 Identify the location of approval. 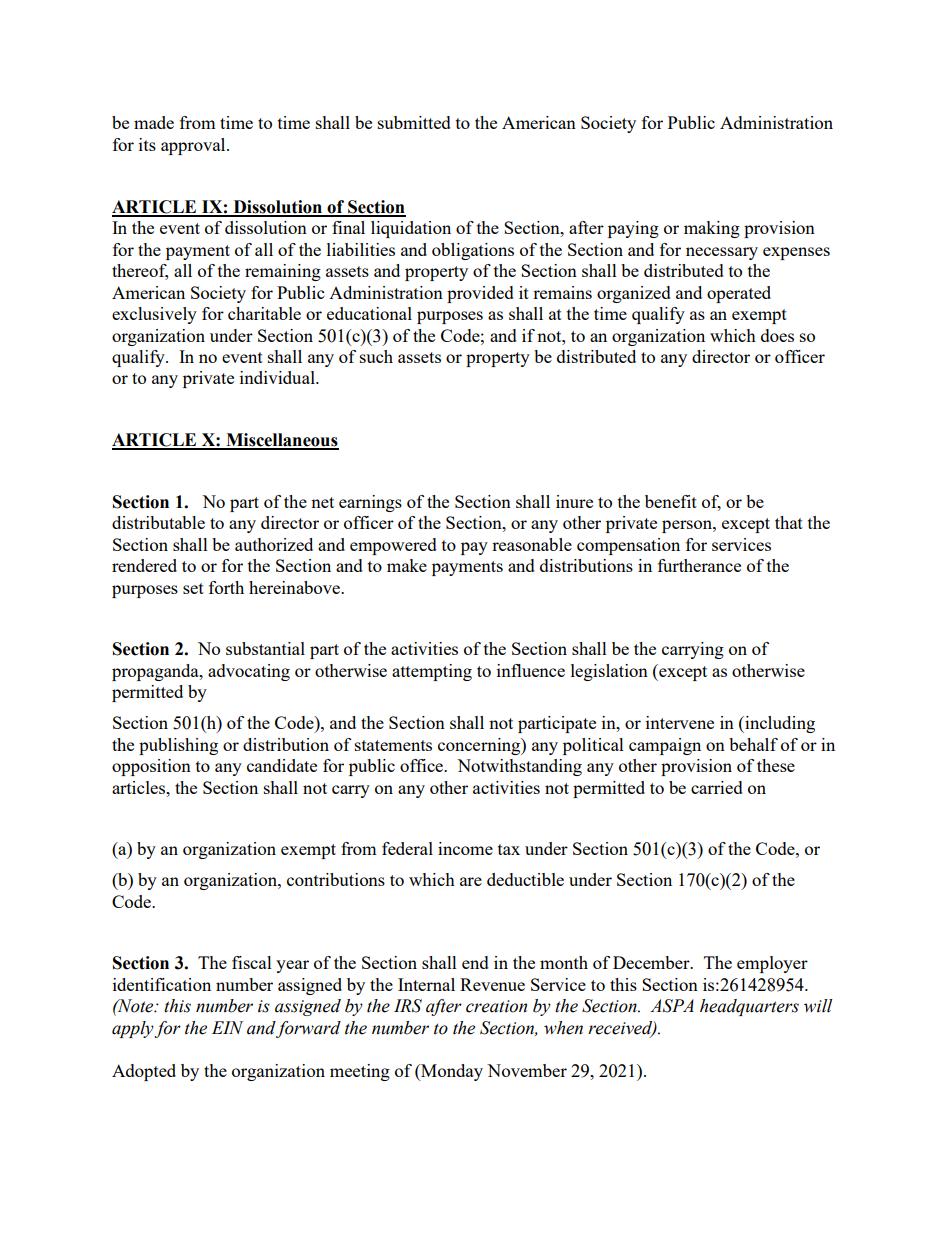
(194, 146).
